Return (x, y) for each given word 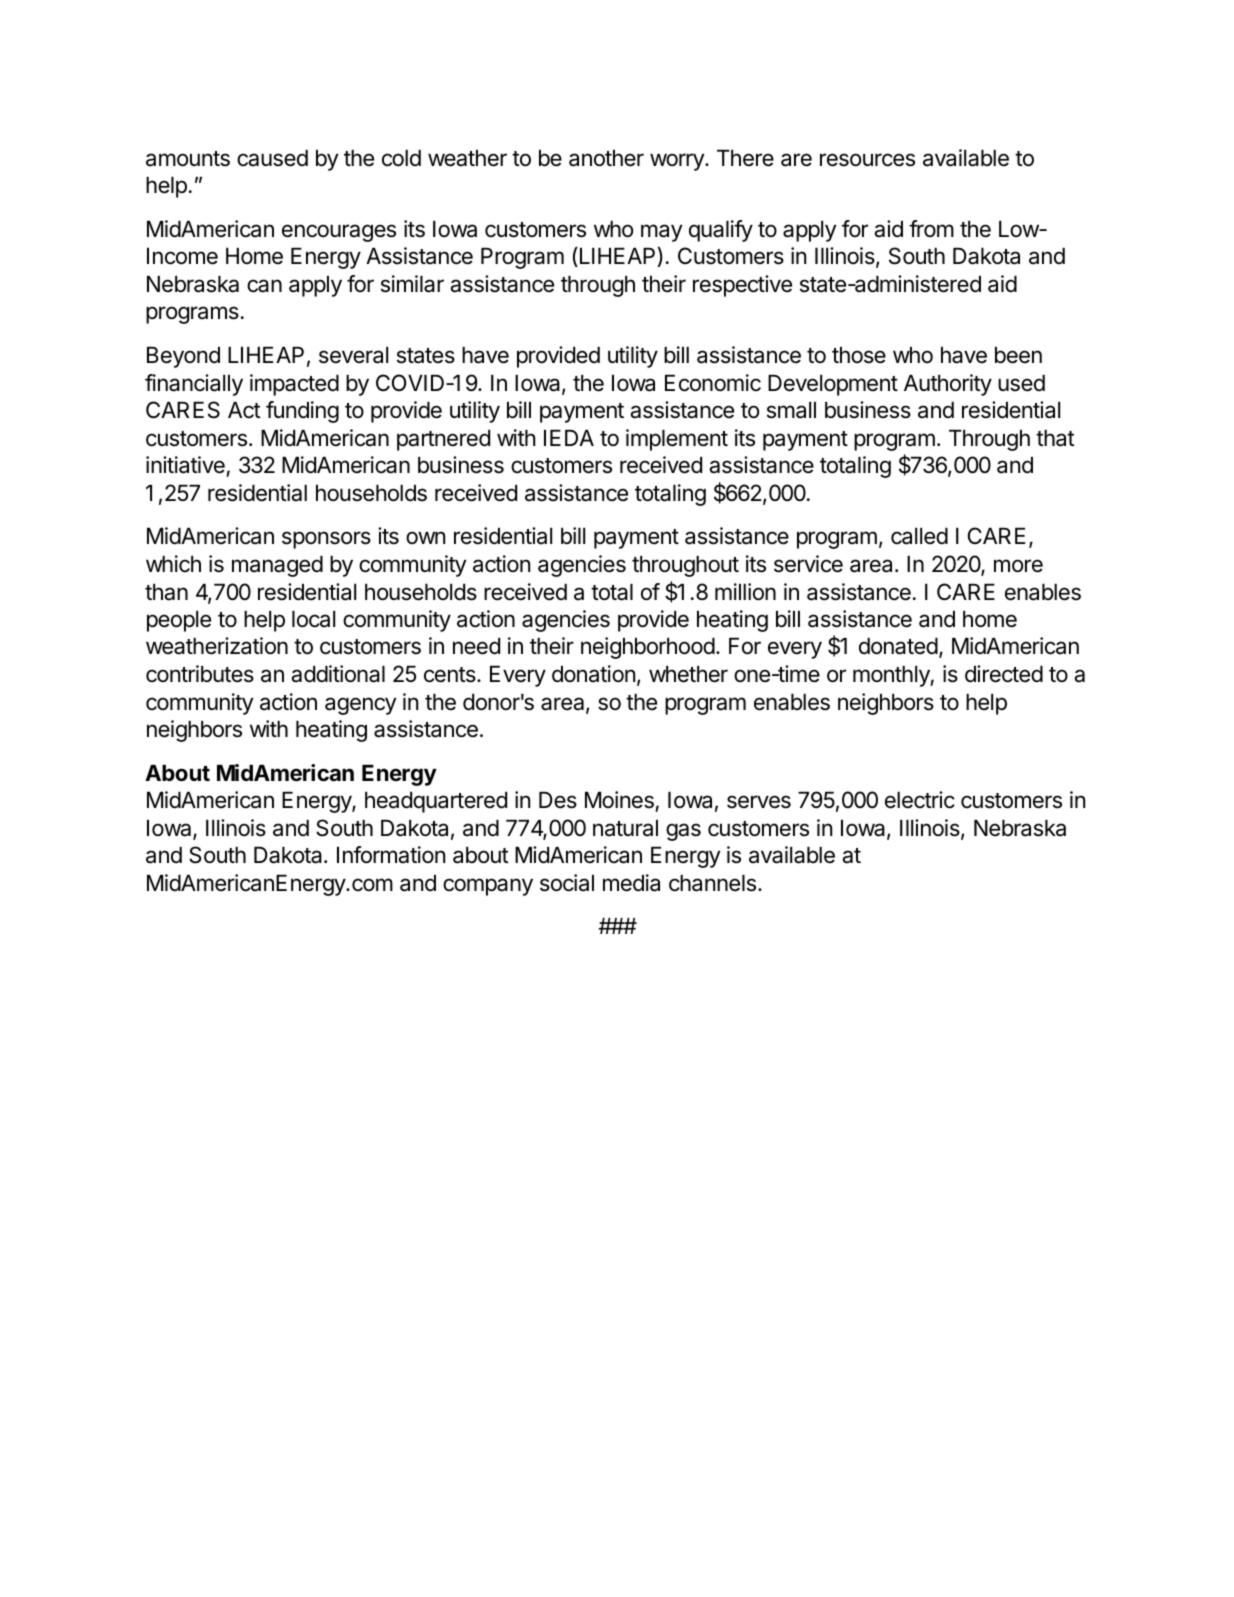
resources (867, 160)
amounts (188, 159)
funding (302, 412)
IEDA (569, 438)
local (313, 619)
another (606, 158)
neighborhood (648, 648)
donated (898, 646)
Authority (948, 385)
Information (391, 855)
